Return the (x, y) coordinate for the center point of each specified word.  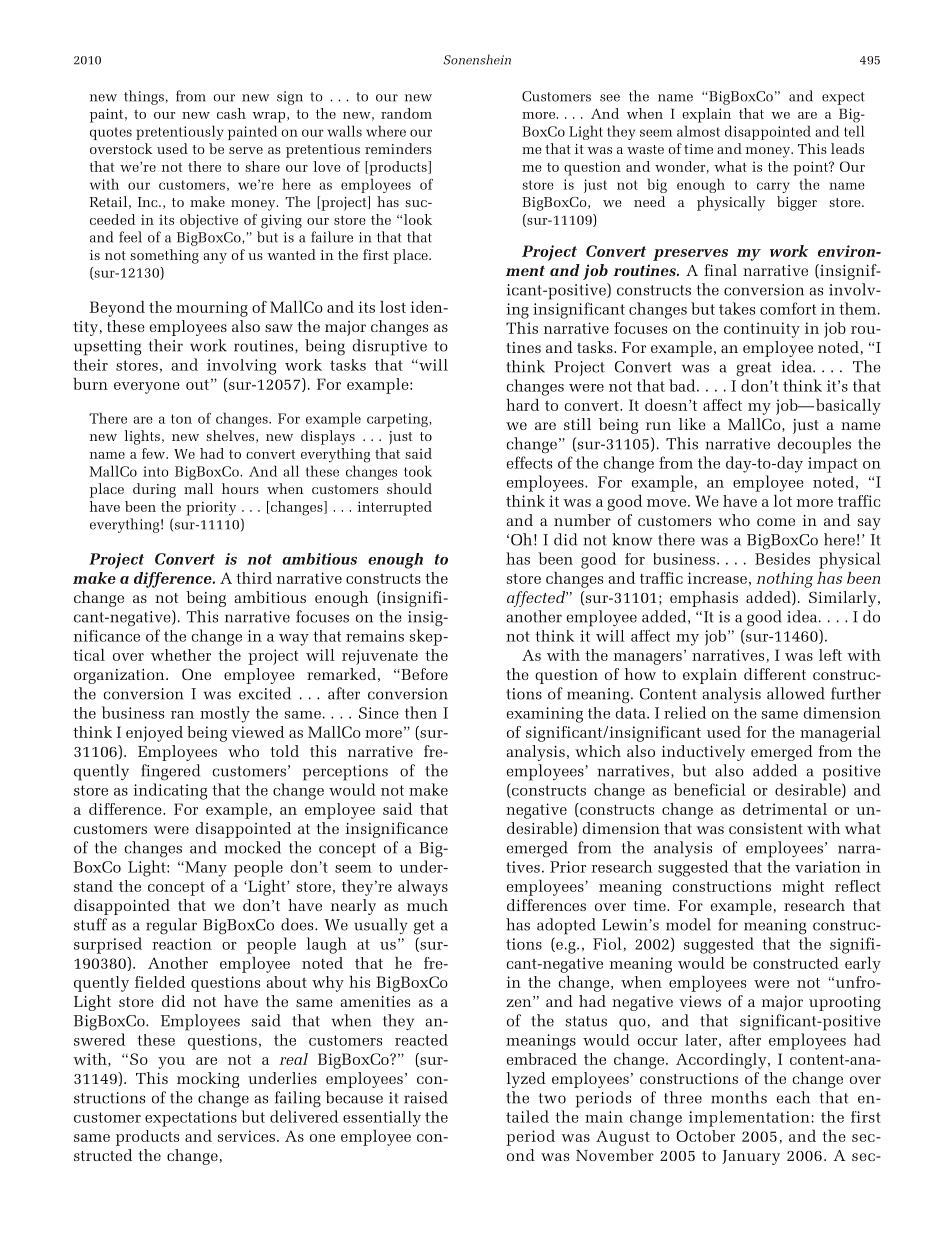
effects (529, 462)
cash (231, 113)
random (406, 113)
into (156, 471)
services (246, 1136)
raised (426, 1097)
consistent (766, 828)
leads (847, 148)
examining (544, 715)
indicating (170, 791)
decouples (814, 445)
